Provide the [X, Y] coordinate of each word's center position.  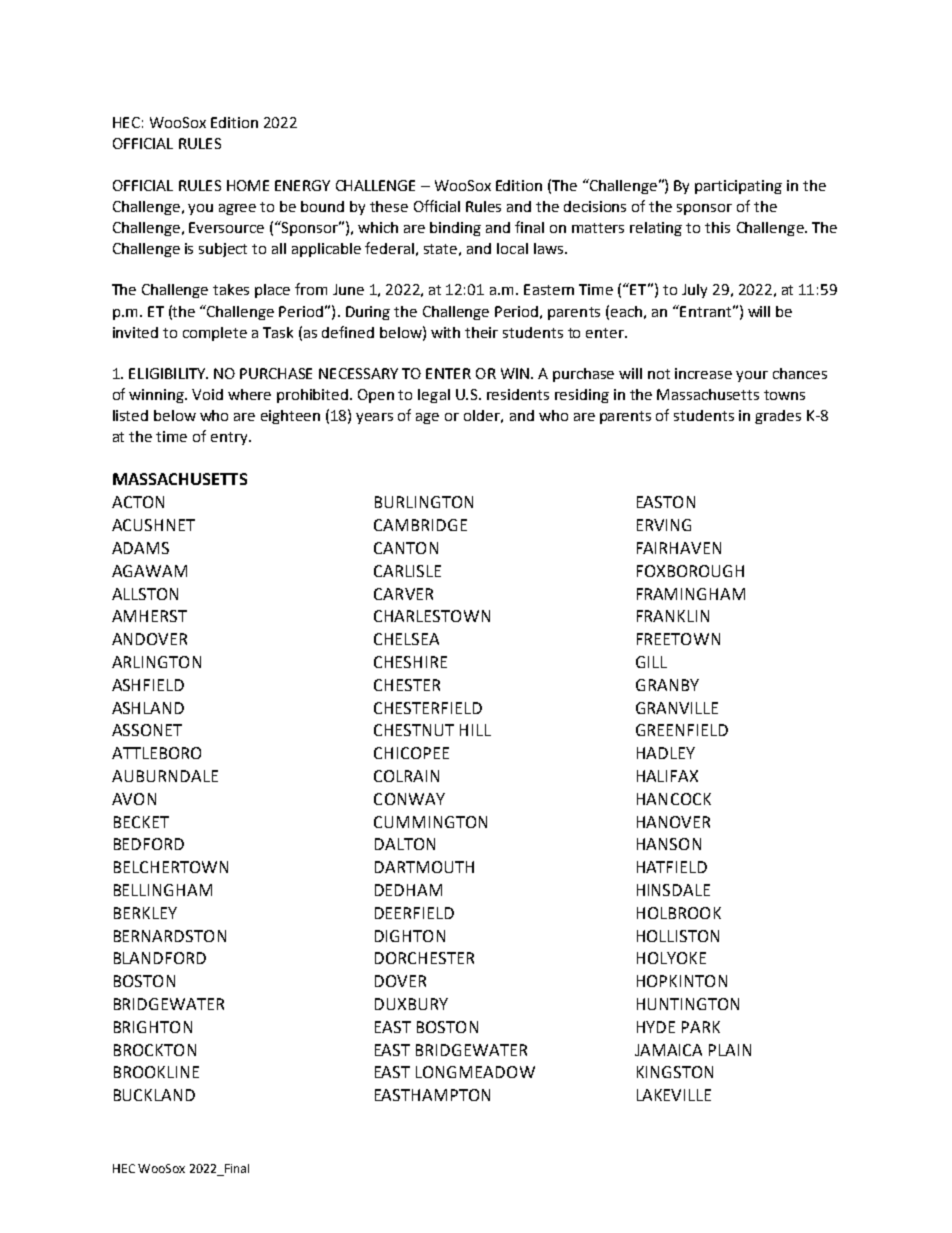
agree [237, 209]
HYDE [656, 1027]
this [717, 227]
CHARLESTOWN [432, 616]
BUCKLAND [154, 1095]
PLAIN [730, 1050]
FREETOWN [678, 639]
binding [455, 229]
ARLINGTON [156, 662]
